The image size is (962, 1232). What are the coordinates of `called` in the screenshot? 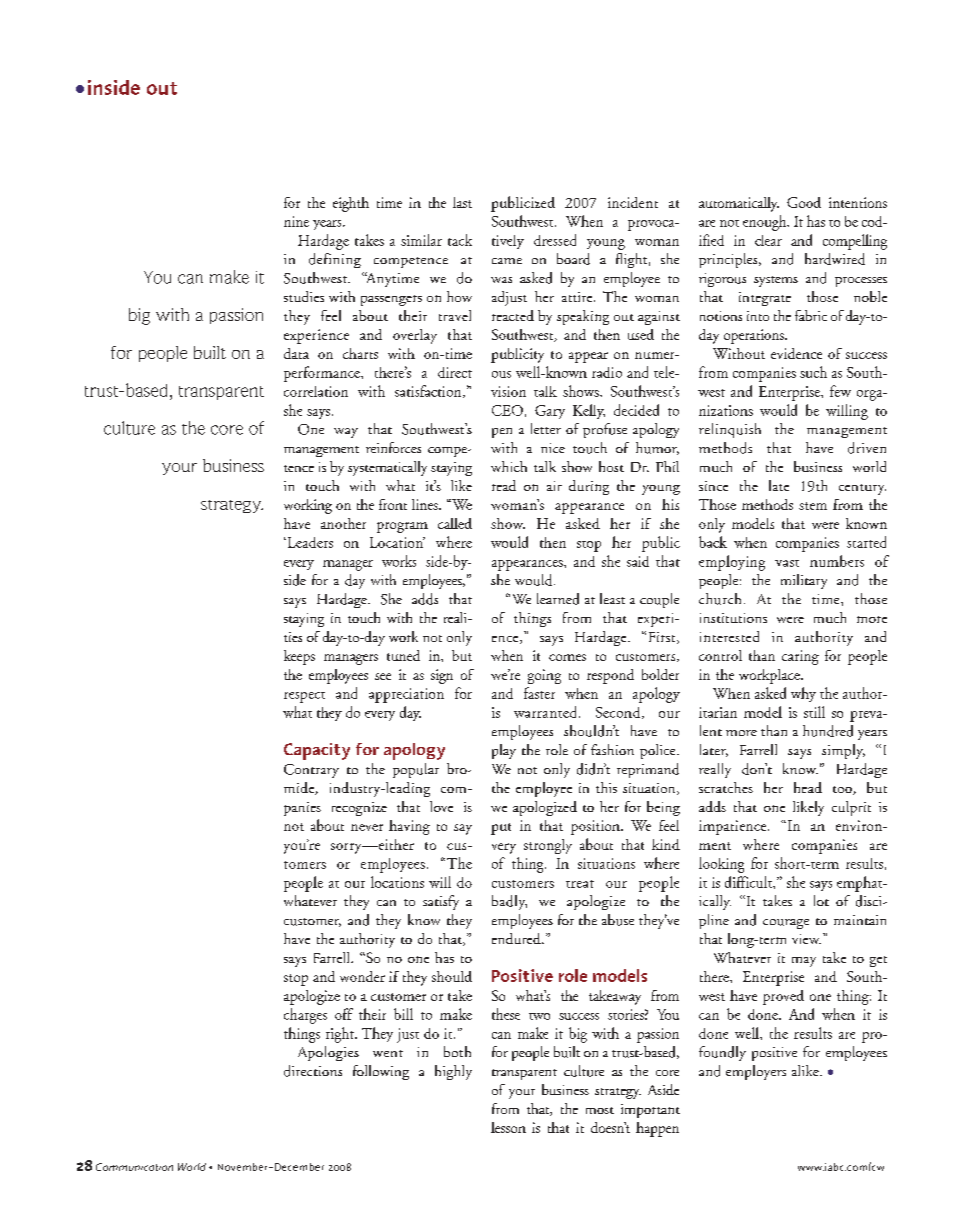 It's located at (455, 523).
